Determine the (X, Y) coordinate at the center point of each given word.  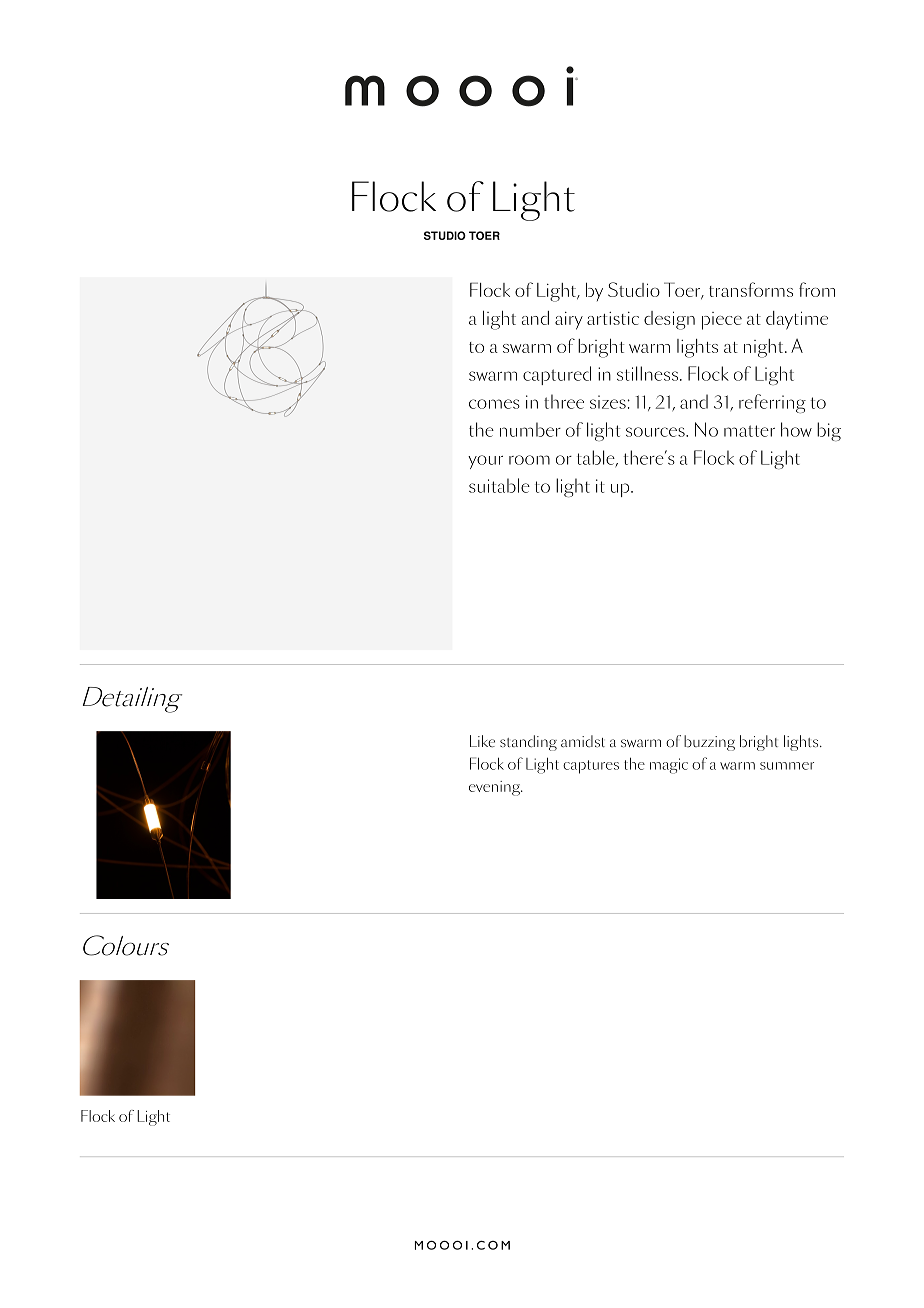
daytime (797, 320)
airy (569, 321)
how (796, 429)
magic (669, 766)
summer (787, 766)
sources (656, 432)
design (669, 320)
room (529, 460)
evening (496, 788)
